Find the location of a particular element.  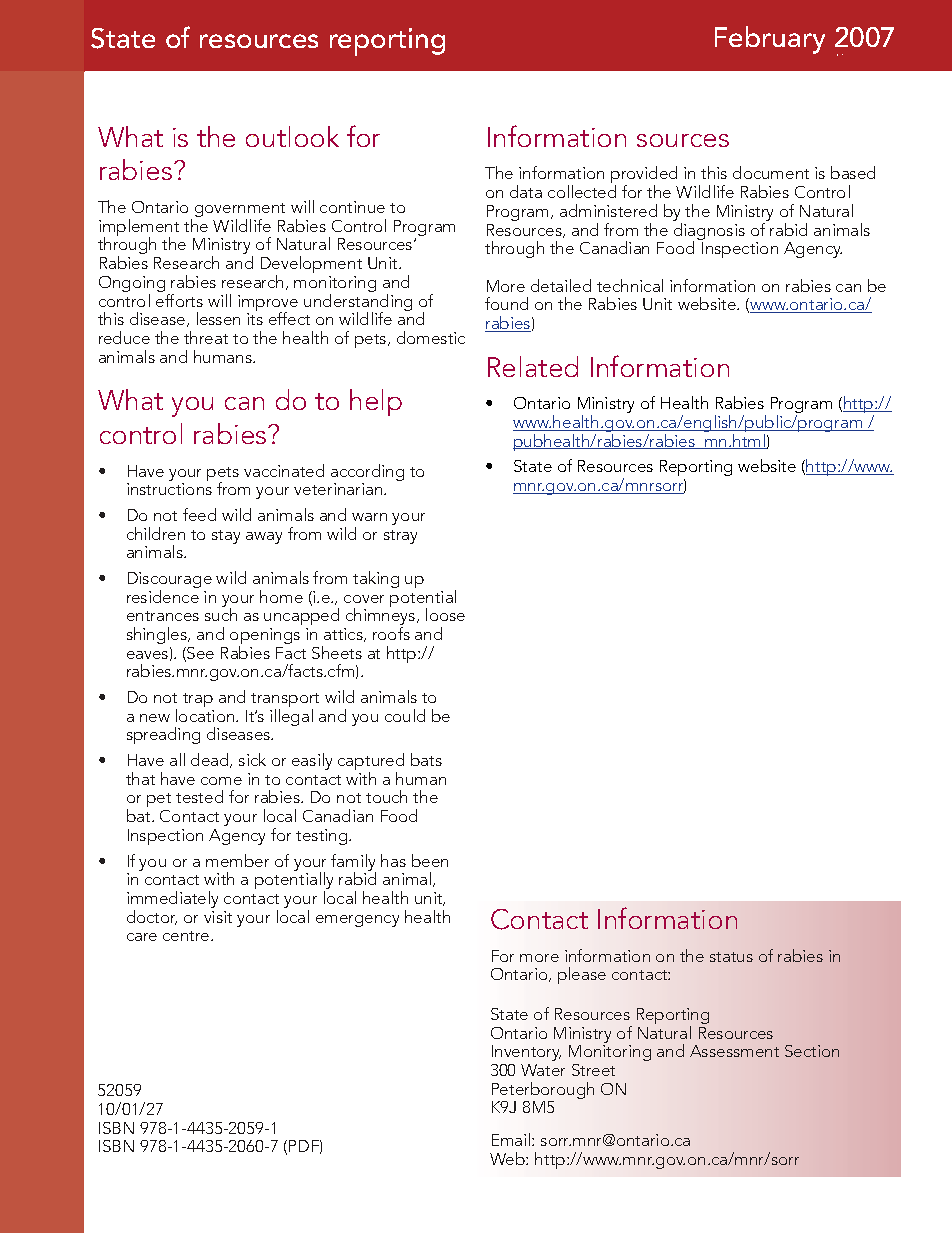

loose is located at coordinates (445, 614).
